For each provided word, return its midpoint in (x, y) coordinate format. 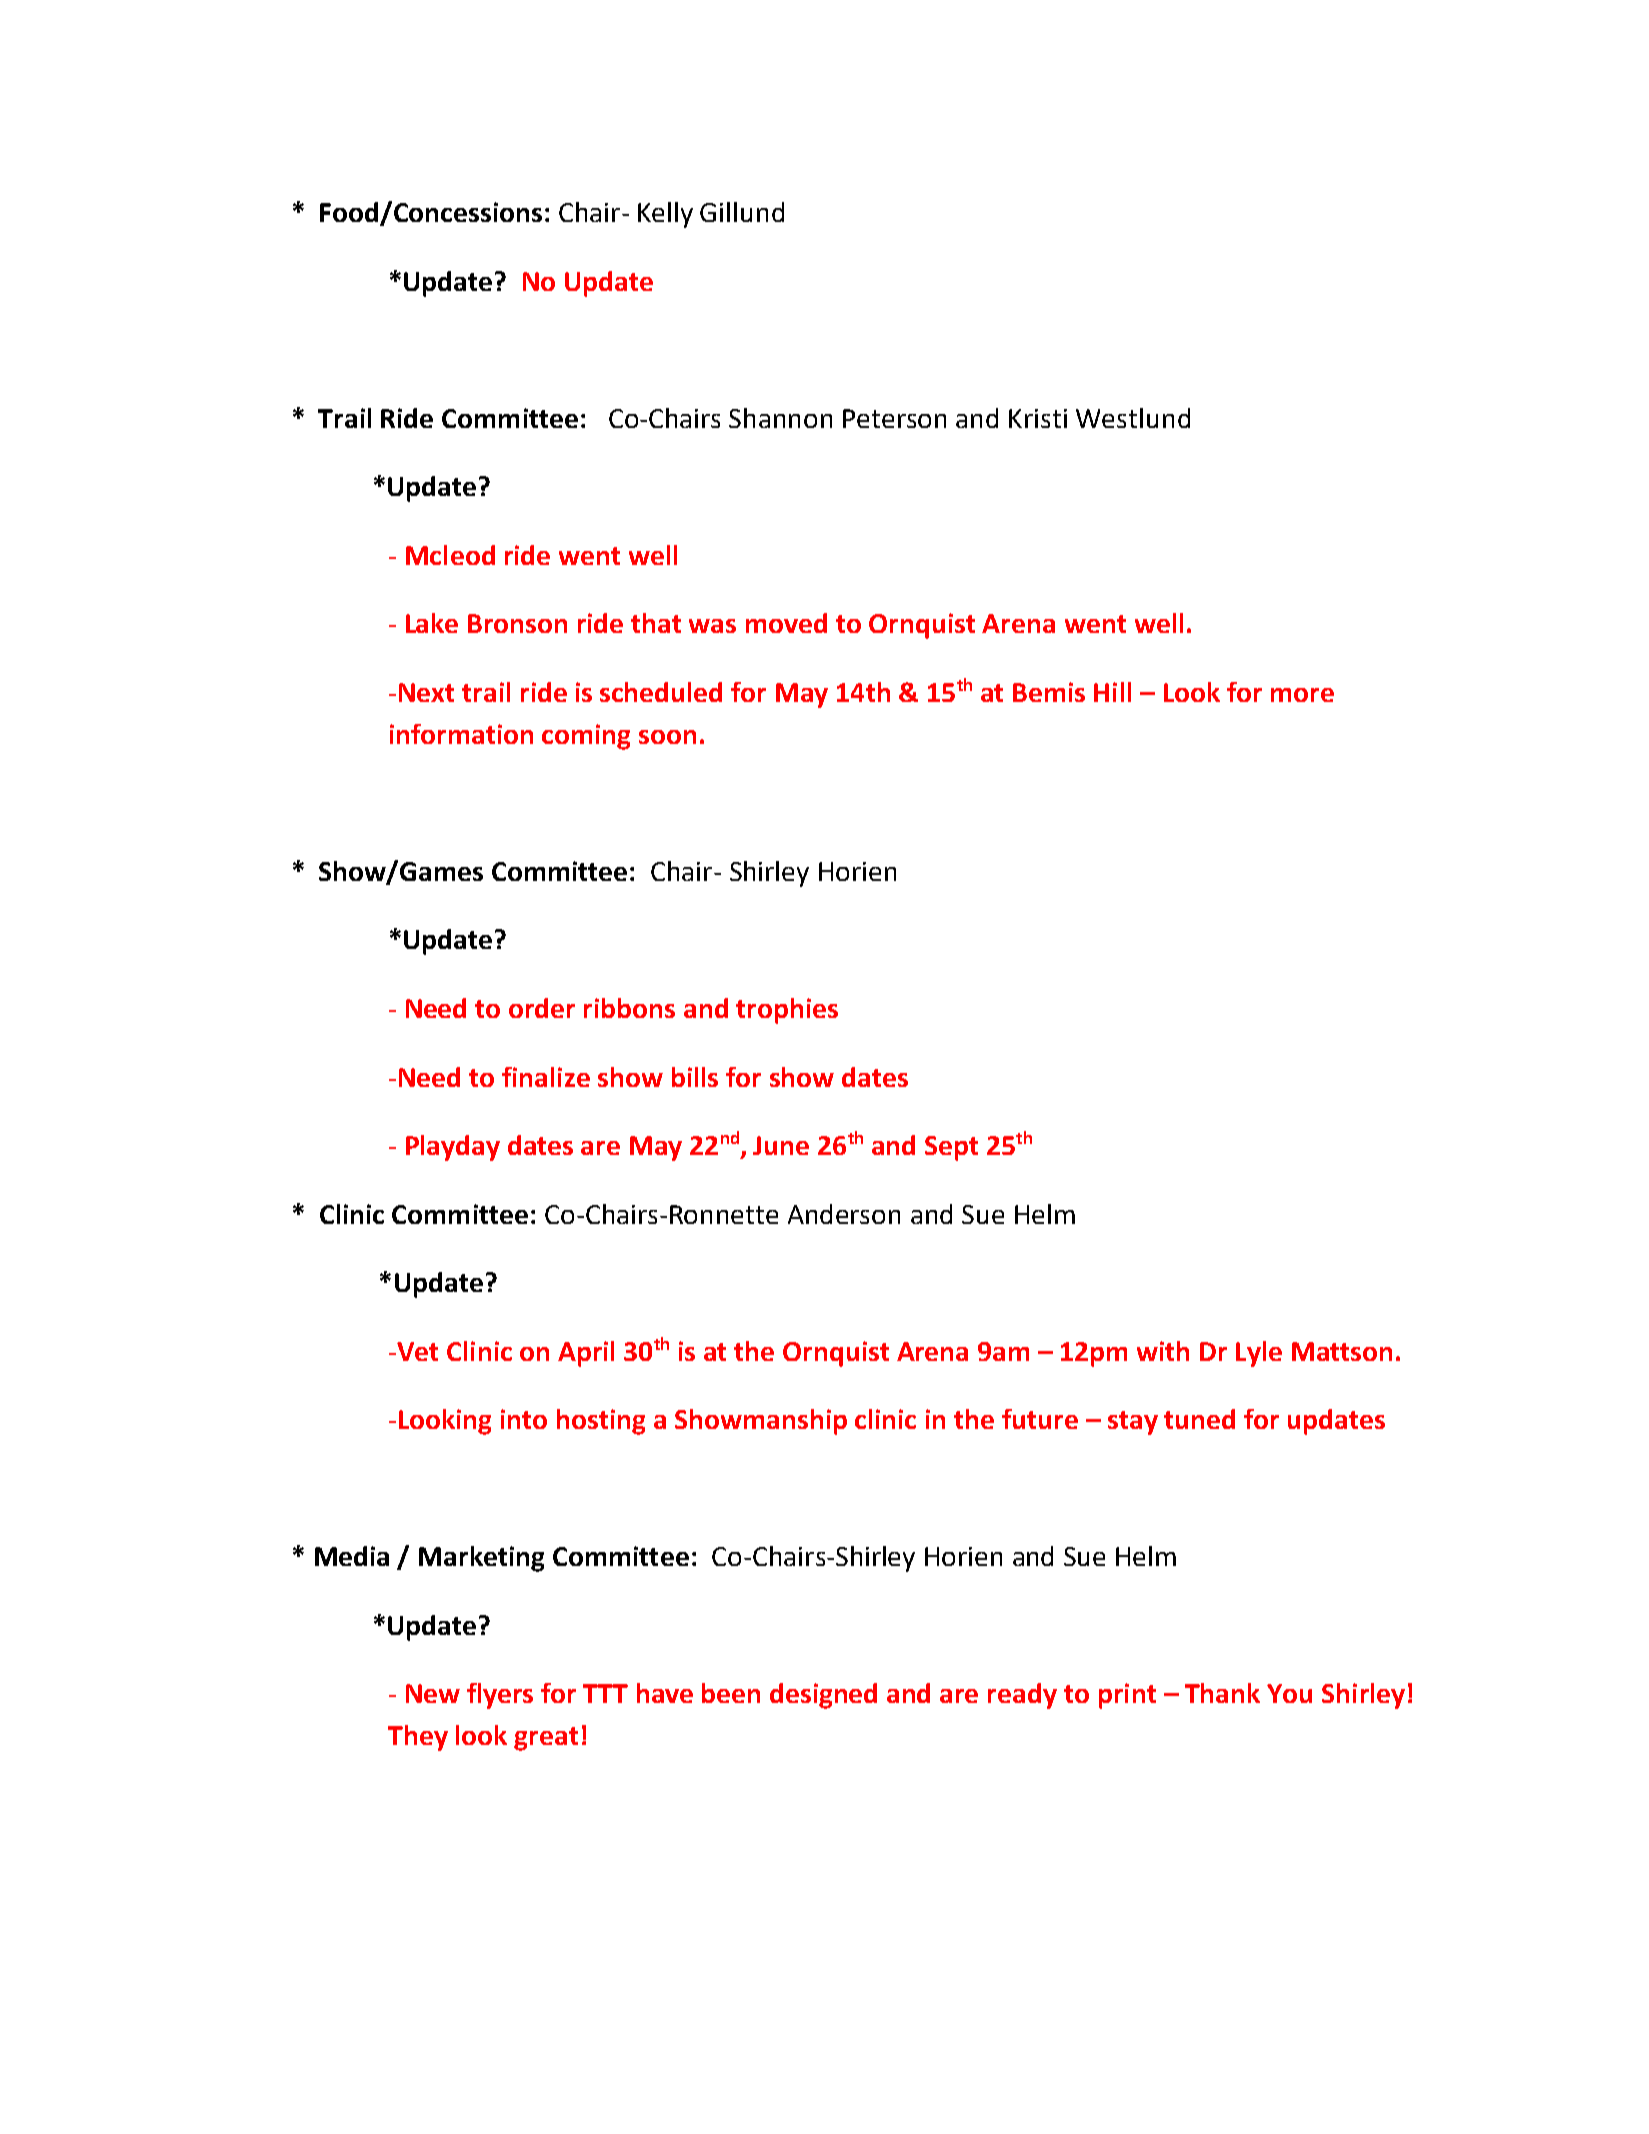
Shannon (780, 418)
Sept (951, 1148)
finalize (546, 1077)
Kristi (1038, 418)
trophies (787, 1011)
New (433, 1693)
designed (823, 1696)
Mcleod (450, 555)
